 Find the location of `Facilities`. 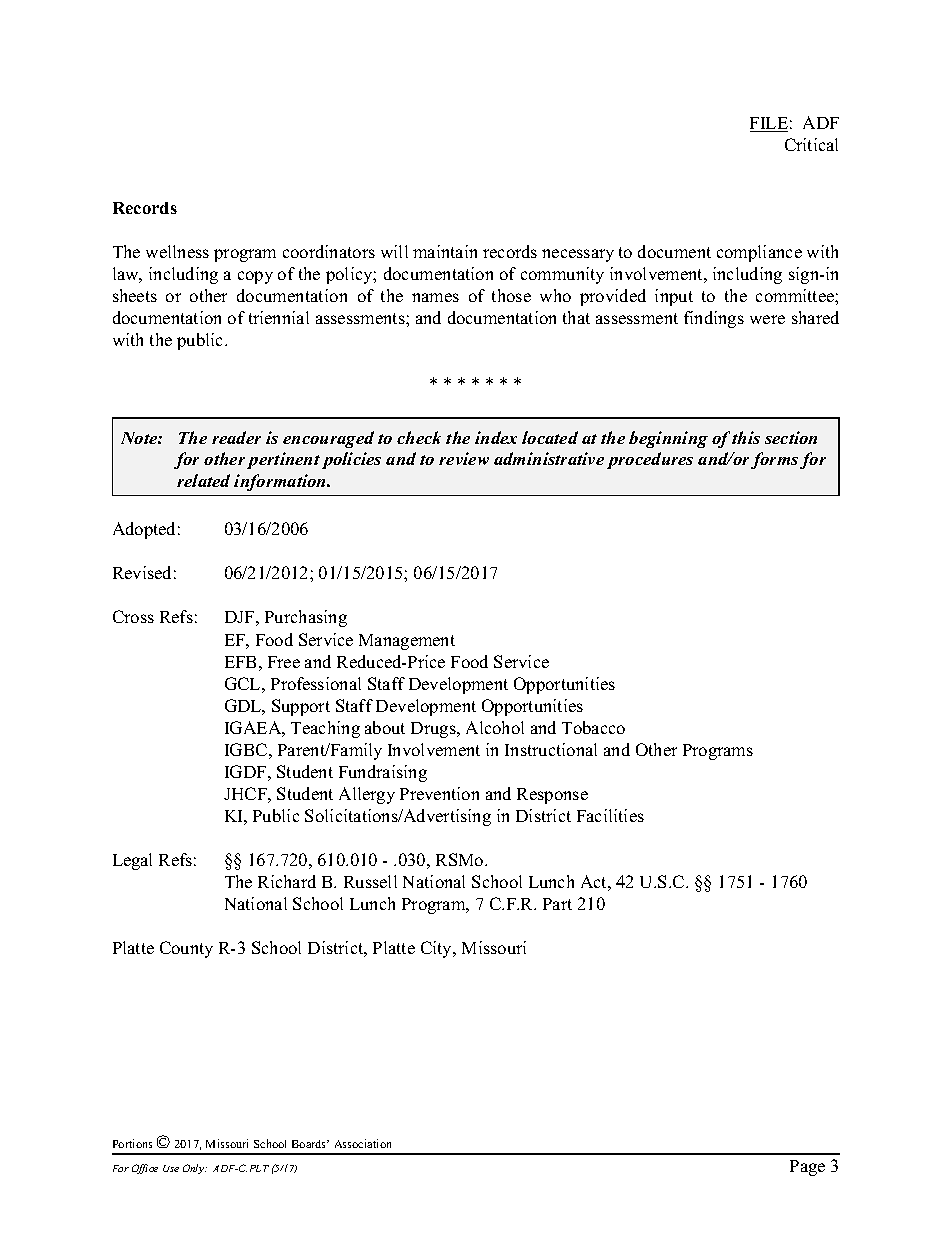

Facilities is located at coordinates (610, 815).
